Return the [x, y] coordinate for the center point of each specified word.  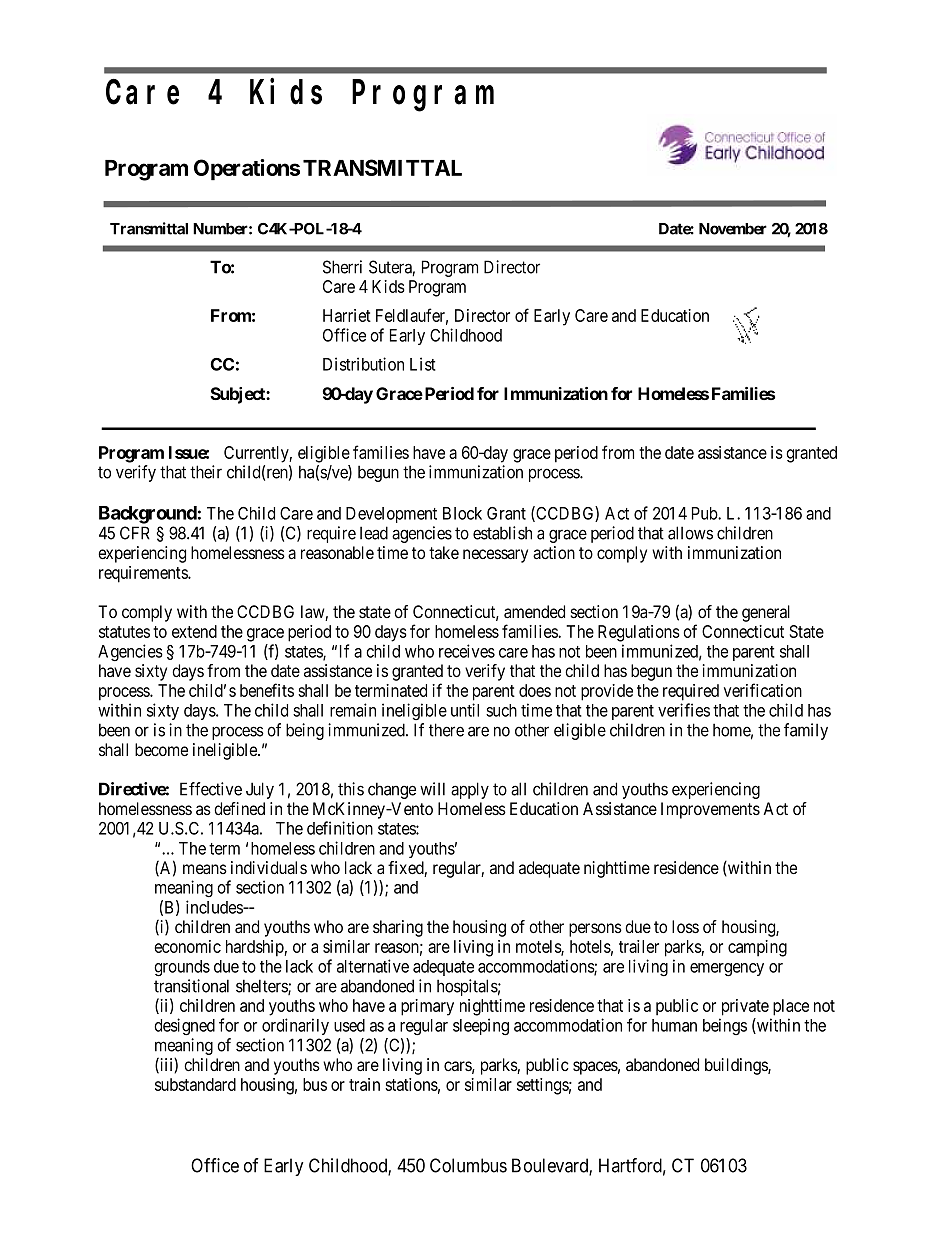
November [733, 229]
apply [470, 790]
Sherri [342, 267]
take [444, 553]
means [205, 869]
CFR [135, 533]
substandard [195, 1084]
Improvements [710, 810]
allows [690, 533]
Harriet [347, 315]
